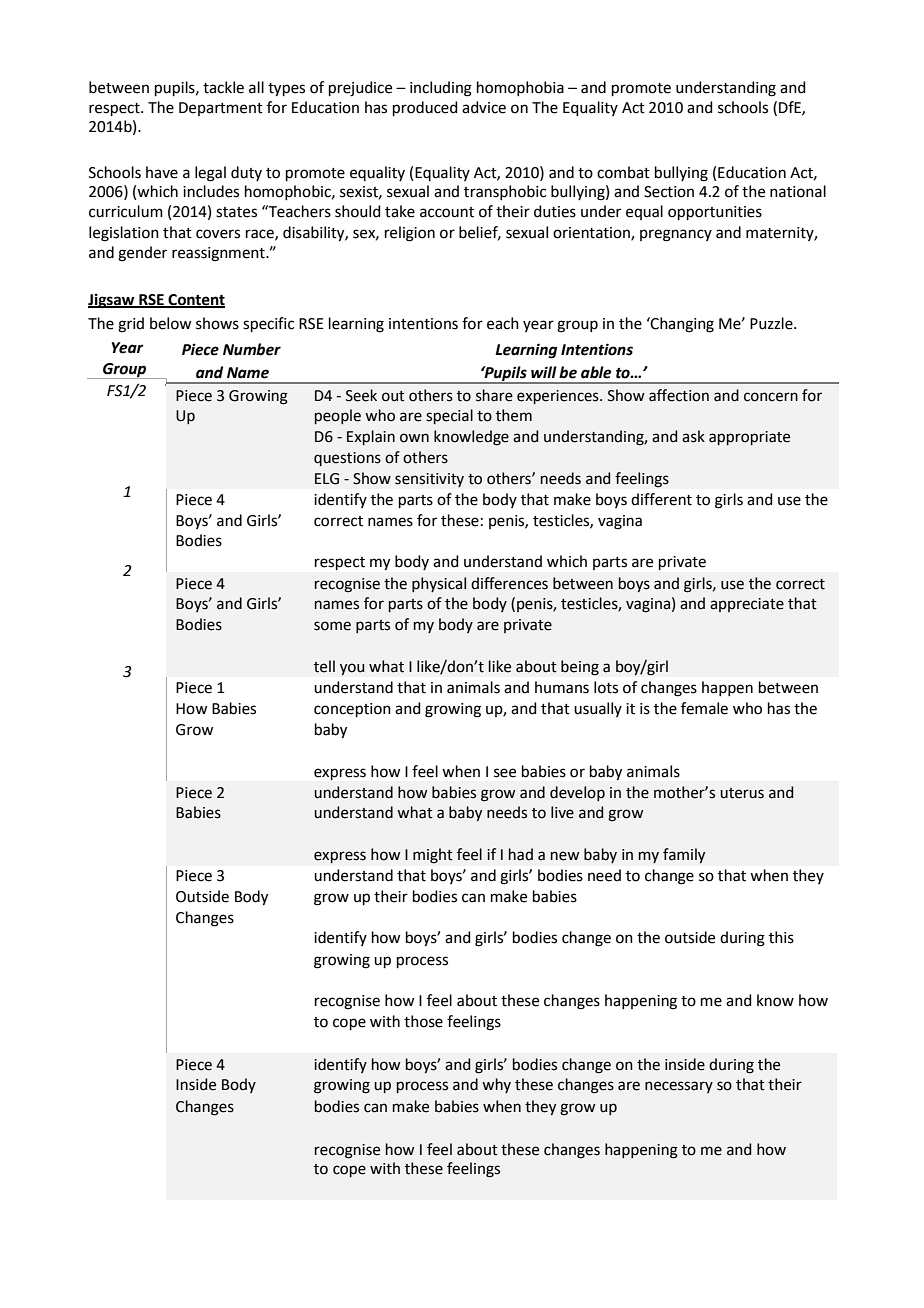 This image has width=924, height=1308. What do you see at coordinates (661, 499) in the image?
I see `different` at bounding box center [661, 499].
